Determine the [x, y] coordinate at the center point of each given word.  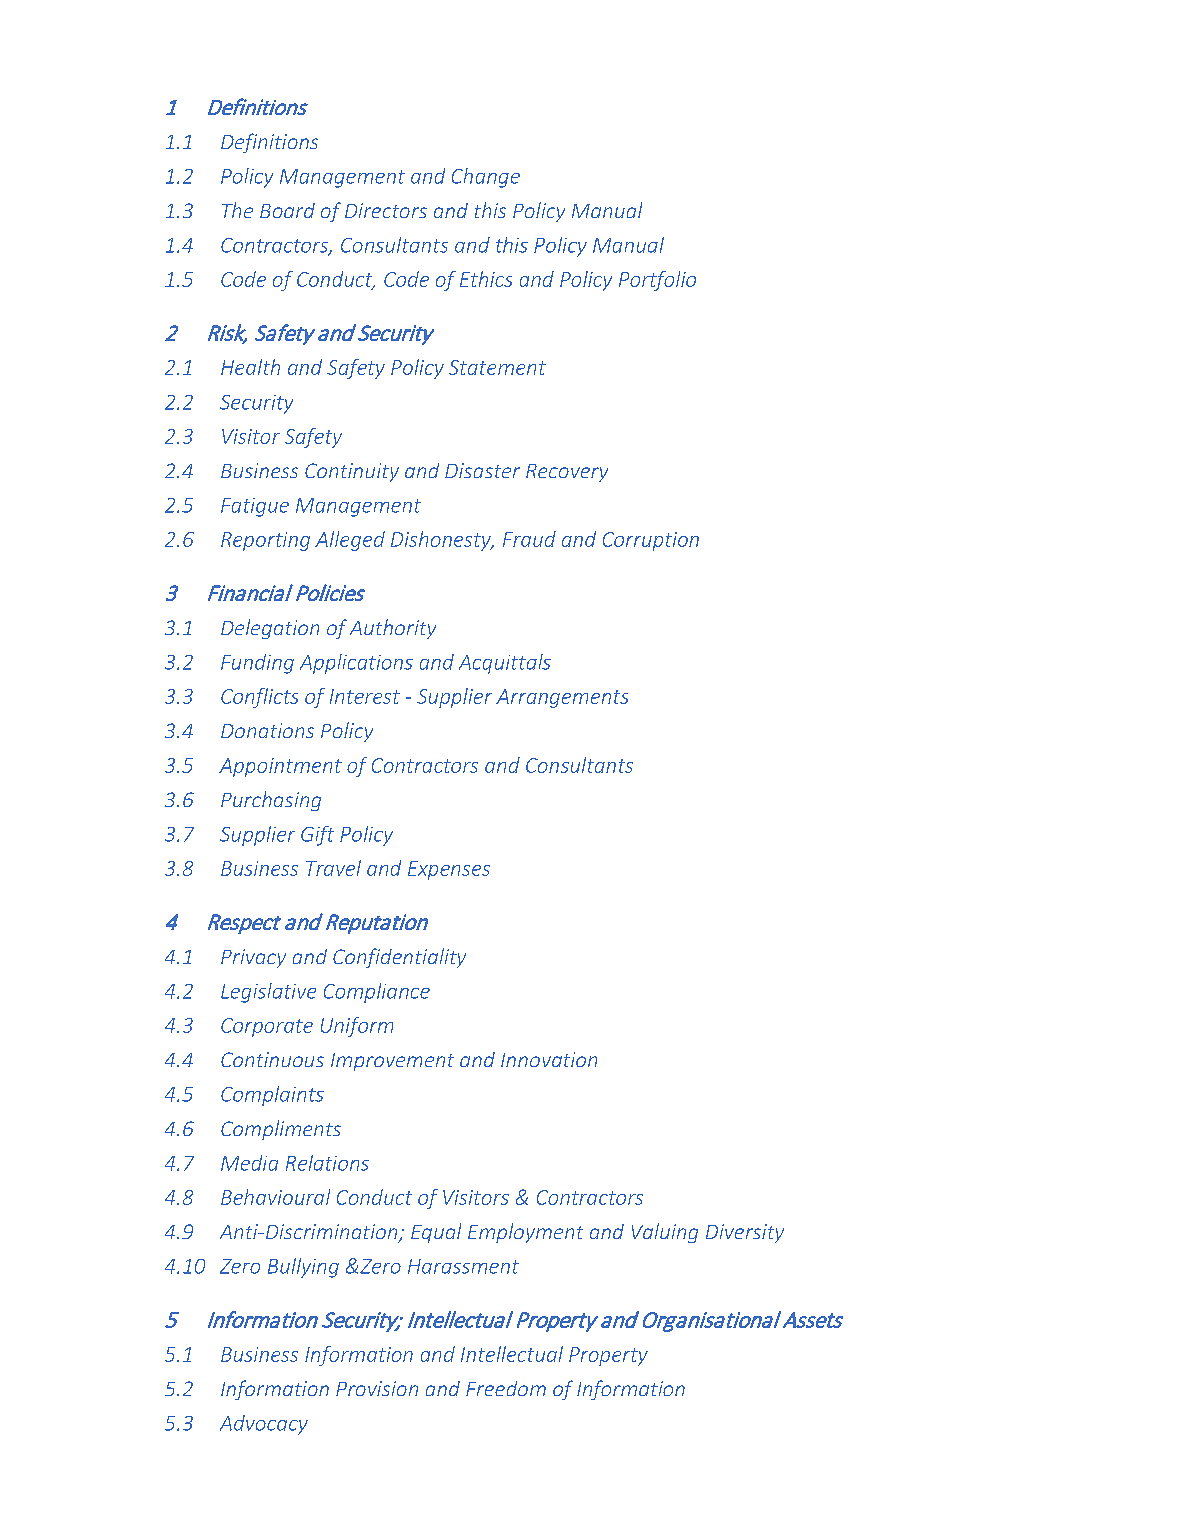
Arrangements [562, 698]
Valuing [665, 1233]
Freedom [506, 1388]
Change [486, 178]
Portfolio [657, 281]
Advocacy [264, 1425]
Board [287, 210]
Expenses [449, 870]
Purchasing [271, 801]
